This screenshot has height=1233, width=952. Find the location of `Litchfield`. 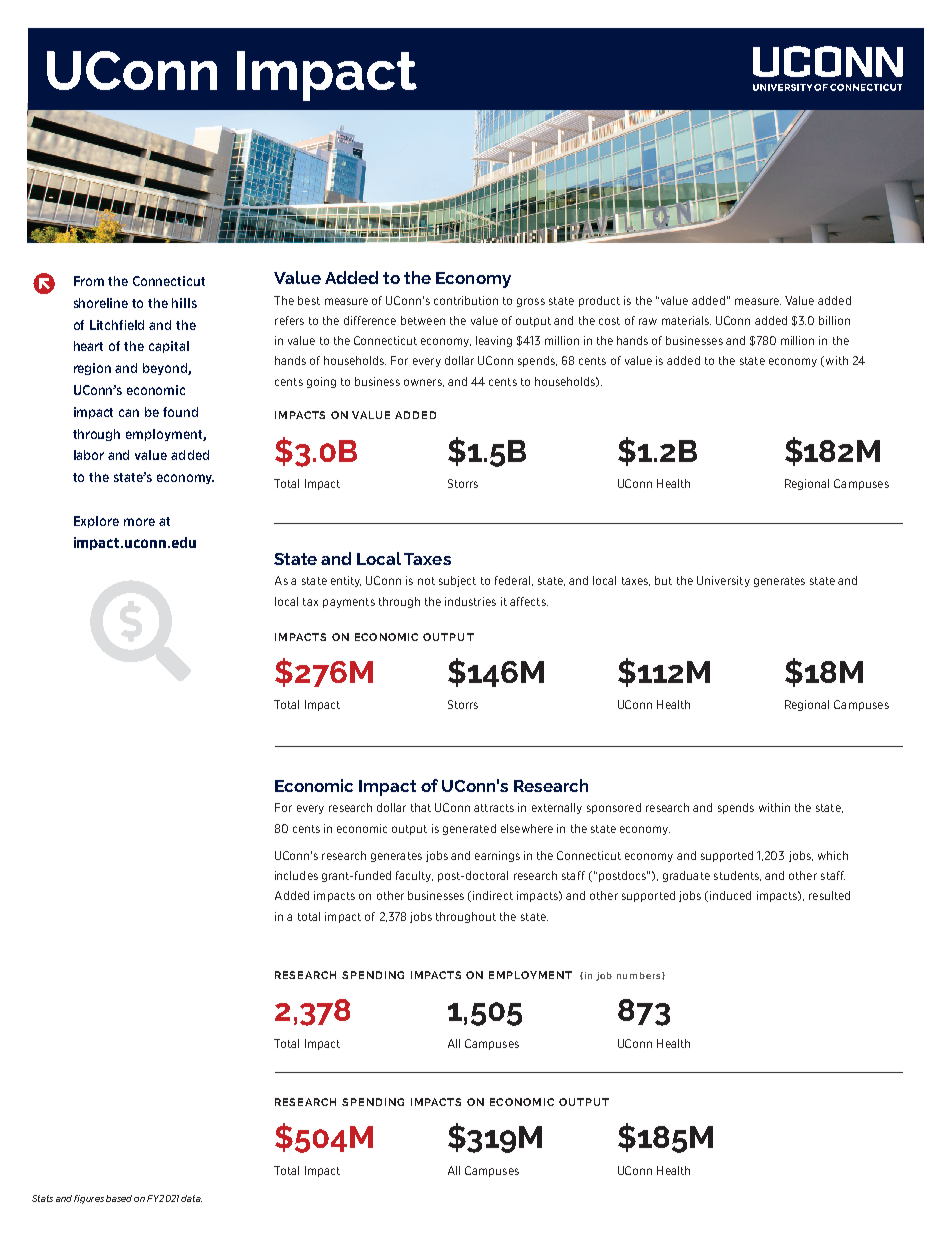

Litchfield is located at coordinates (117, 325).
